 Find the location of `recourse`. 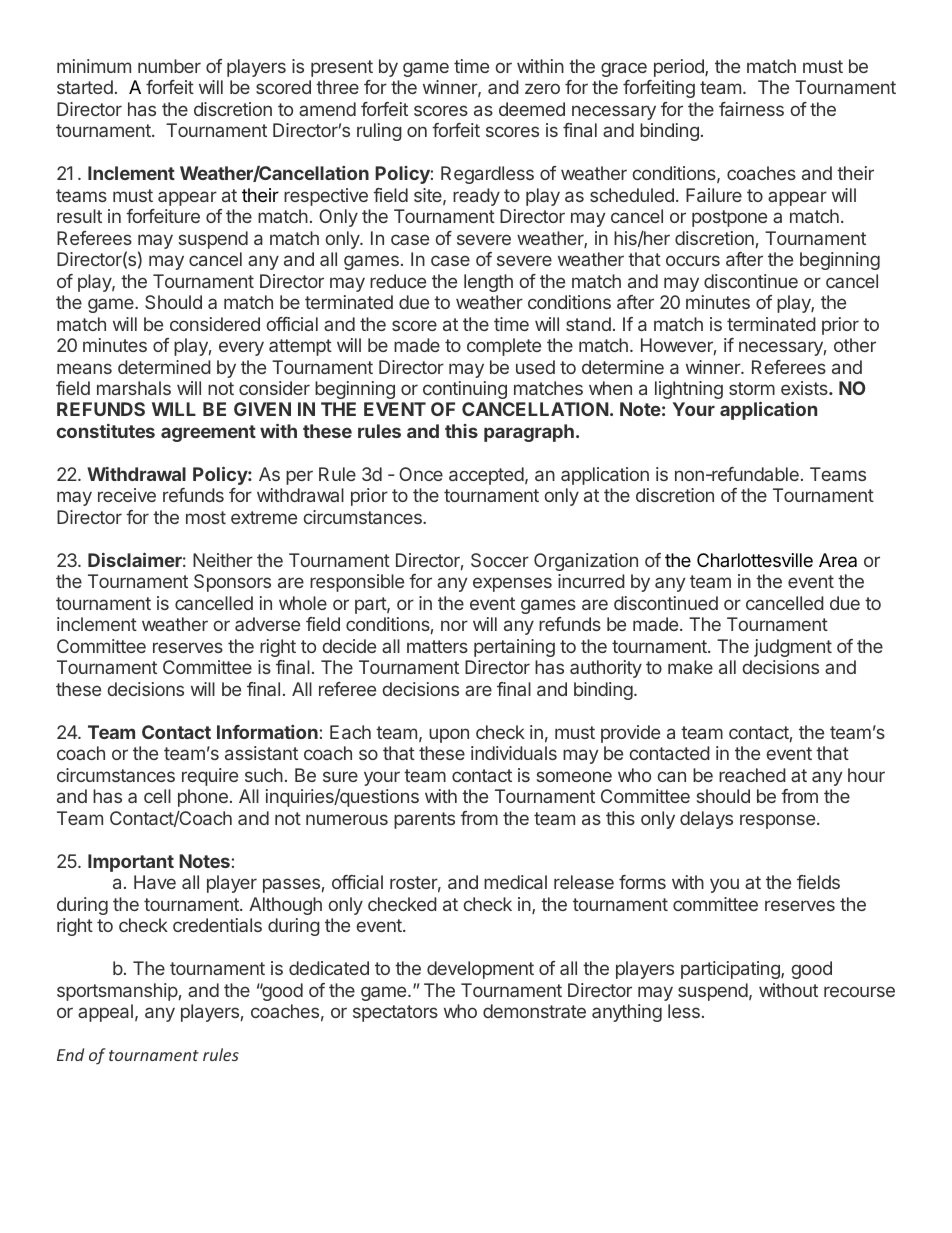

recourse is located at coordinates (859, 991).
